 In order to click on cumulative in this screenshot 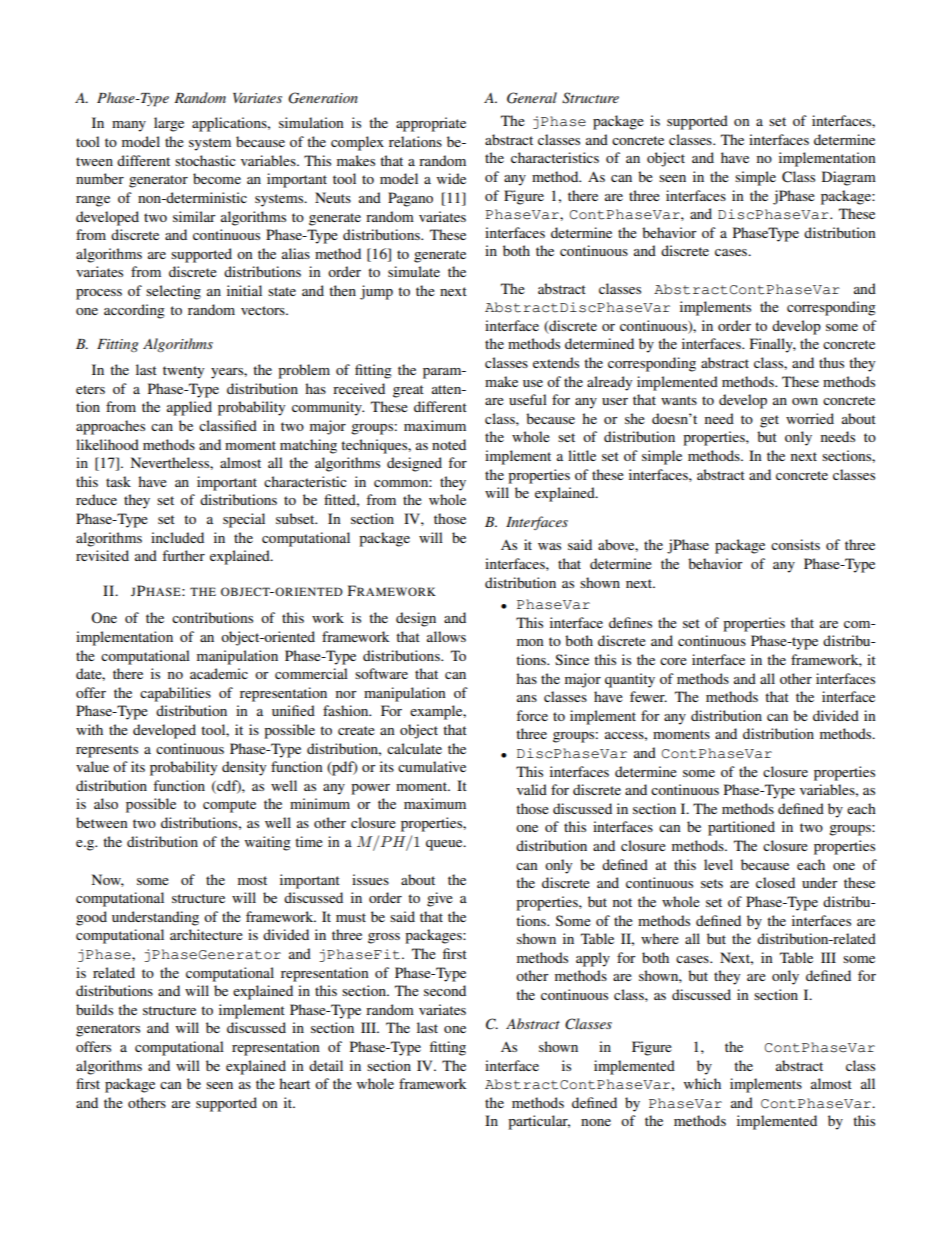, I will do `click(432, 766)`.
